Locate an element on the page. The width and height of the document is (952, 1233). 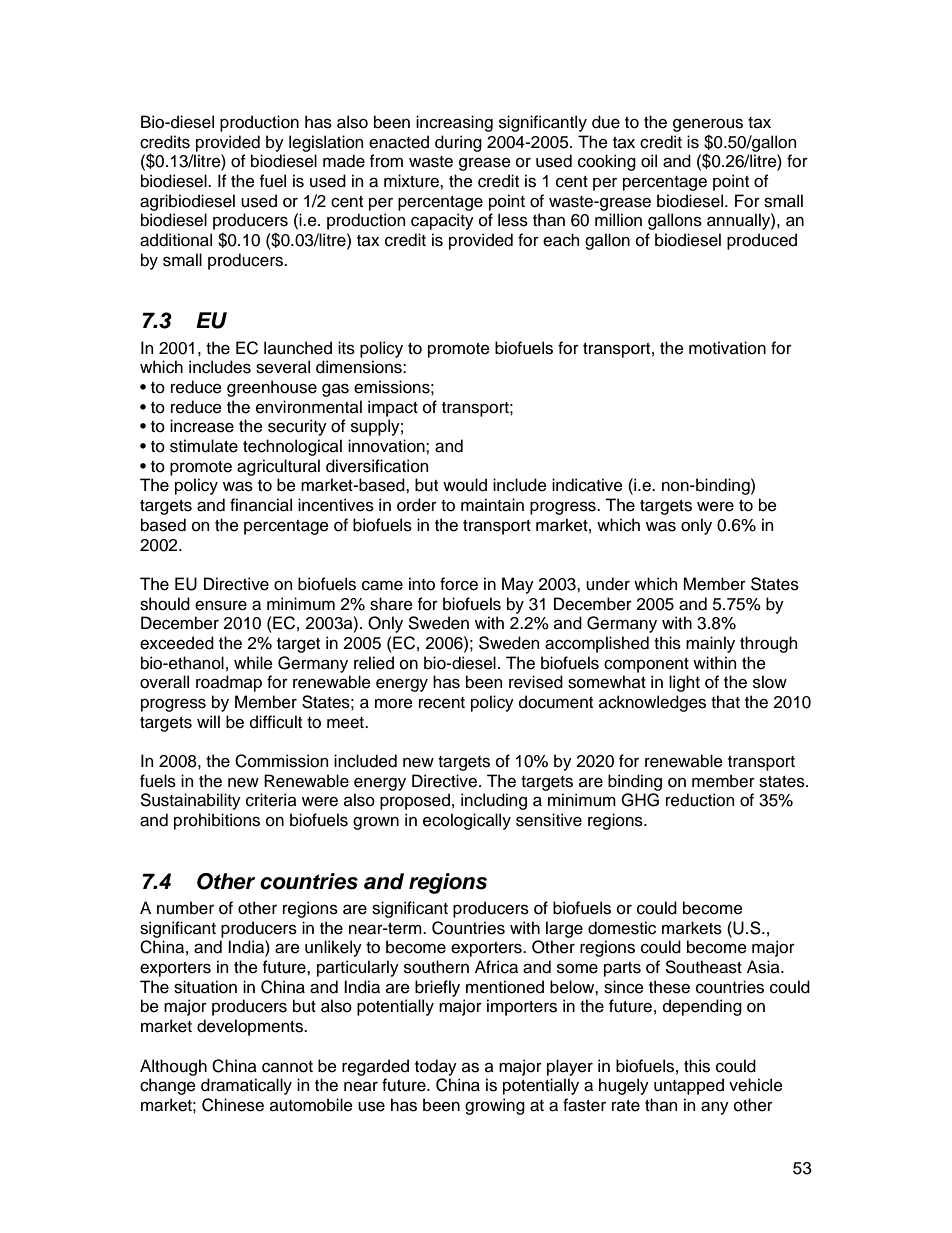
dramatically is located at coordinates (246, 1086).
